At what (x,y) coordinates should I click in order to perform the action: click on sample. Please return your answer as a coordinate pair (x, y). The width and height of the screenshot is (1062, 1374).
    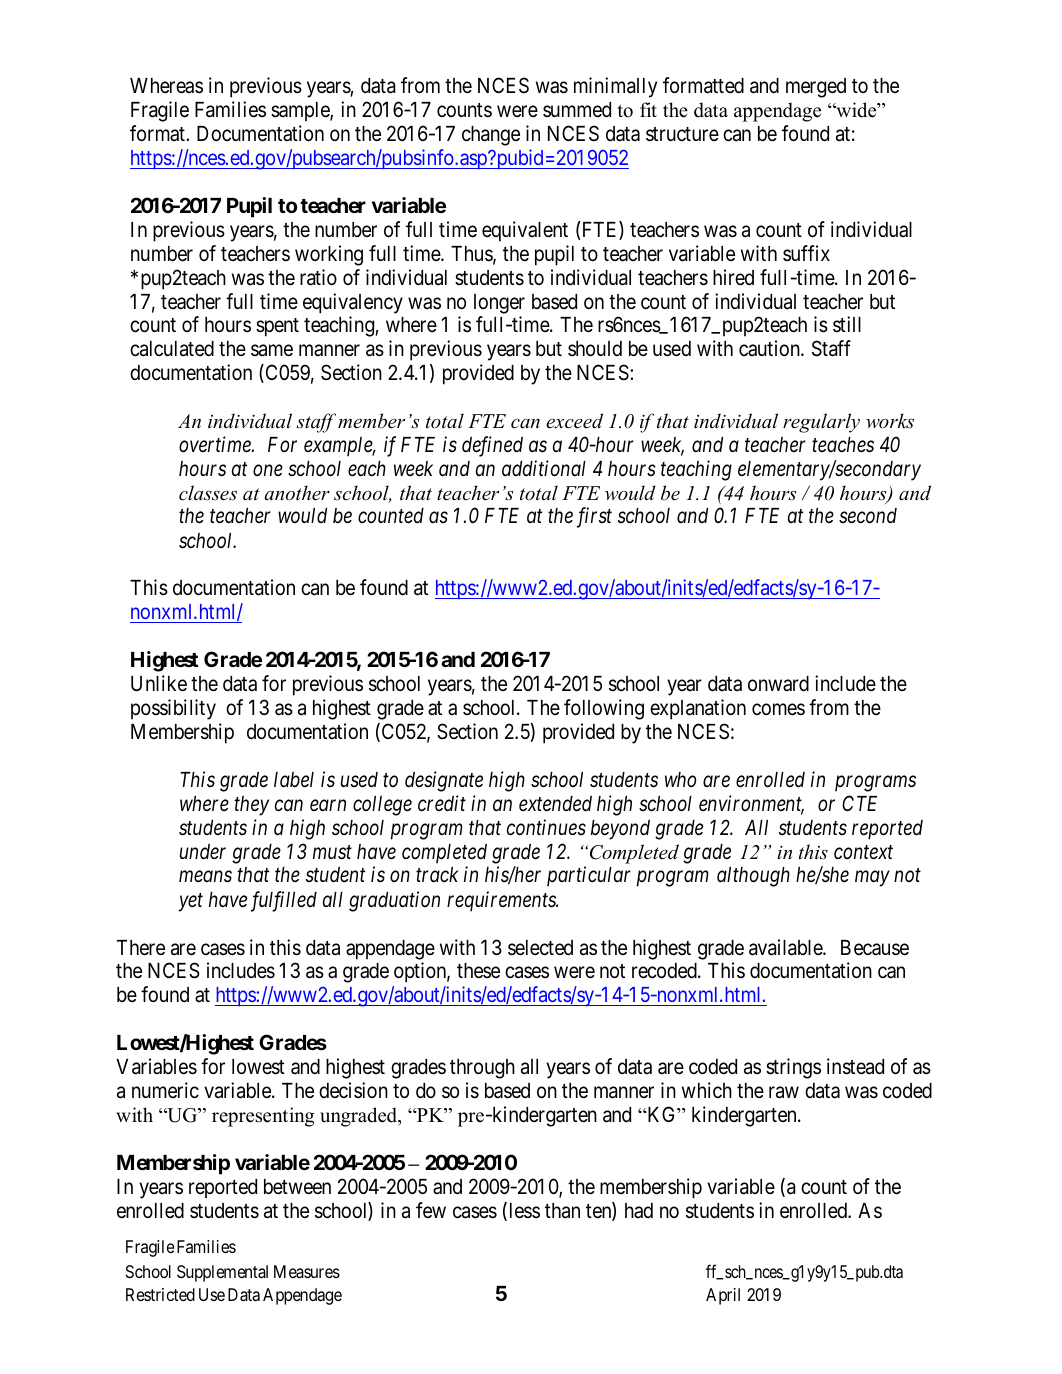
    Looking at the image, I should click on (301, 112).
